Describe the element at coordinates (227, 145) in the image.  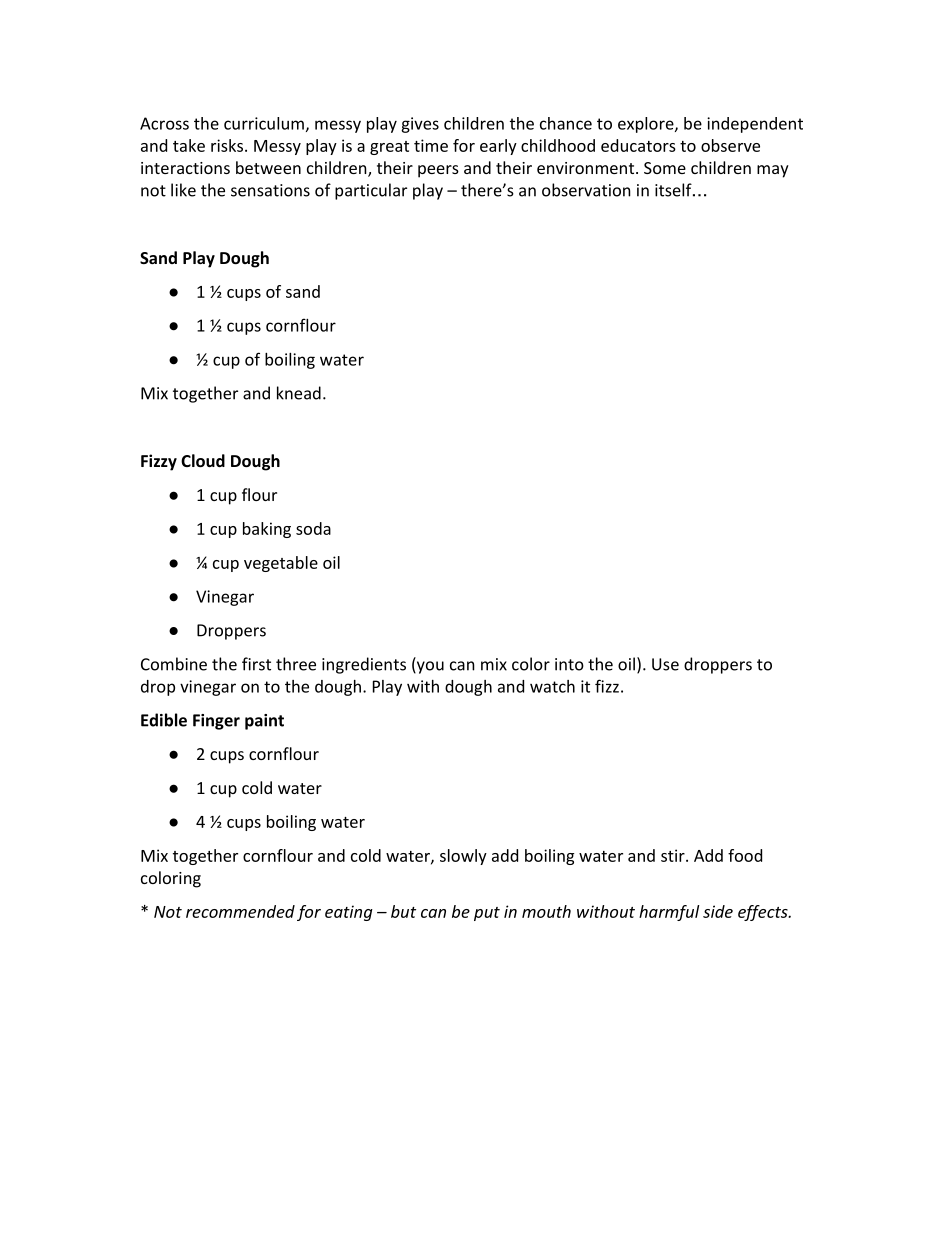
I see `risks` at that location.
